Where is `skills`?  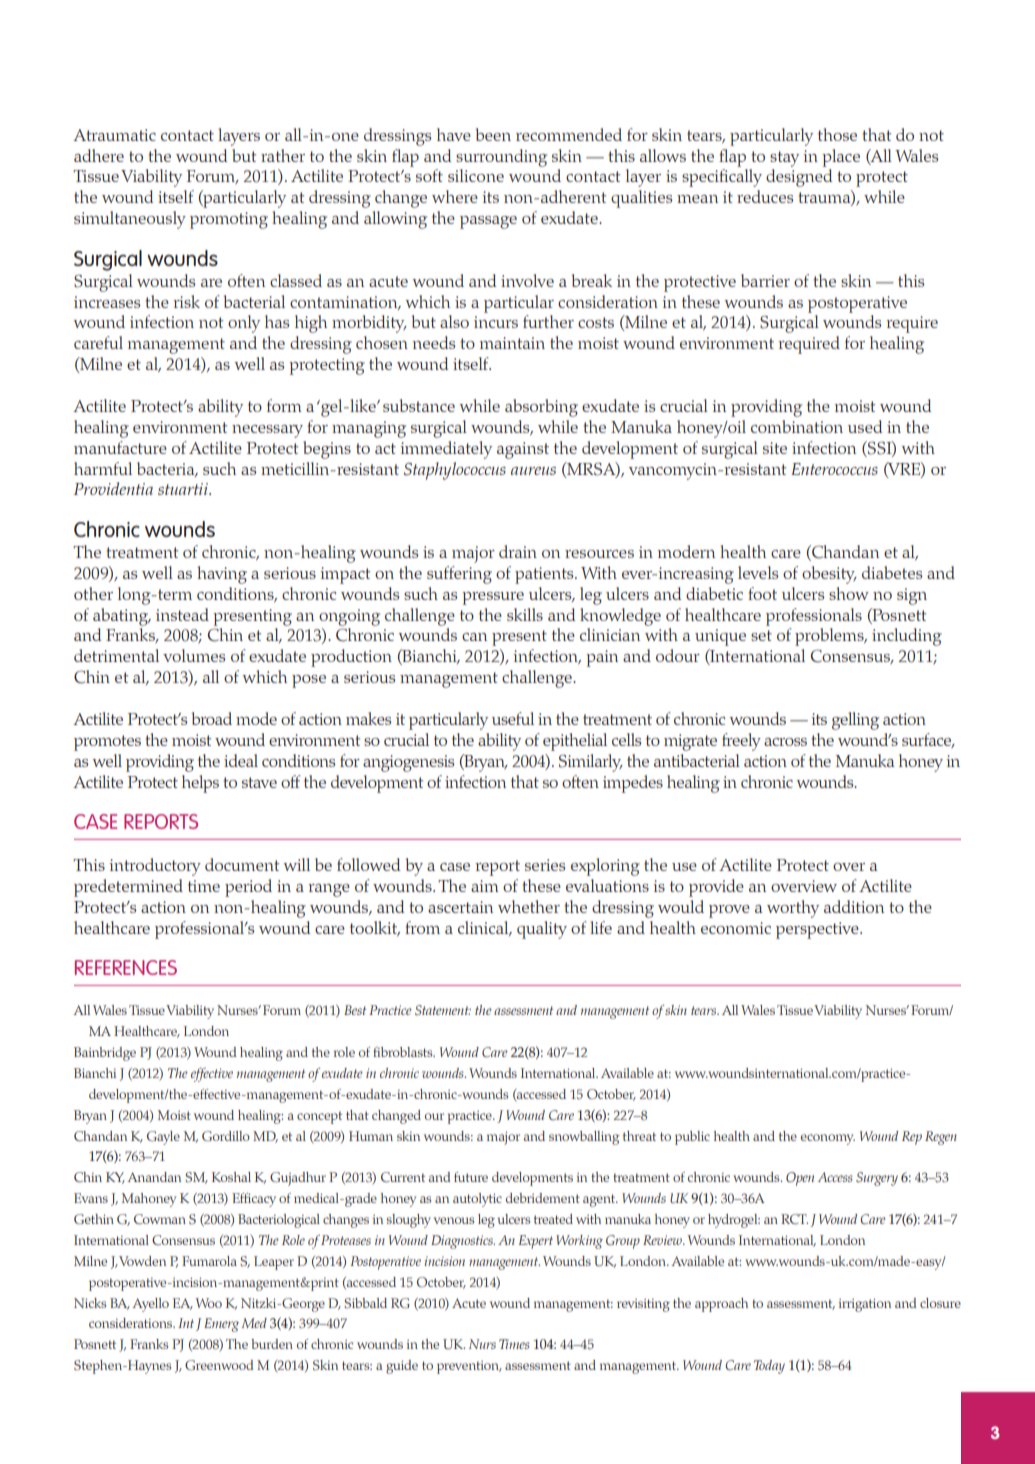
skills is located at coordinates (525, 614).
